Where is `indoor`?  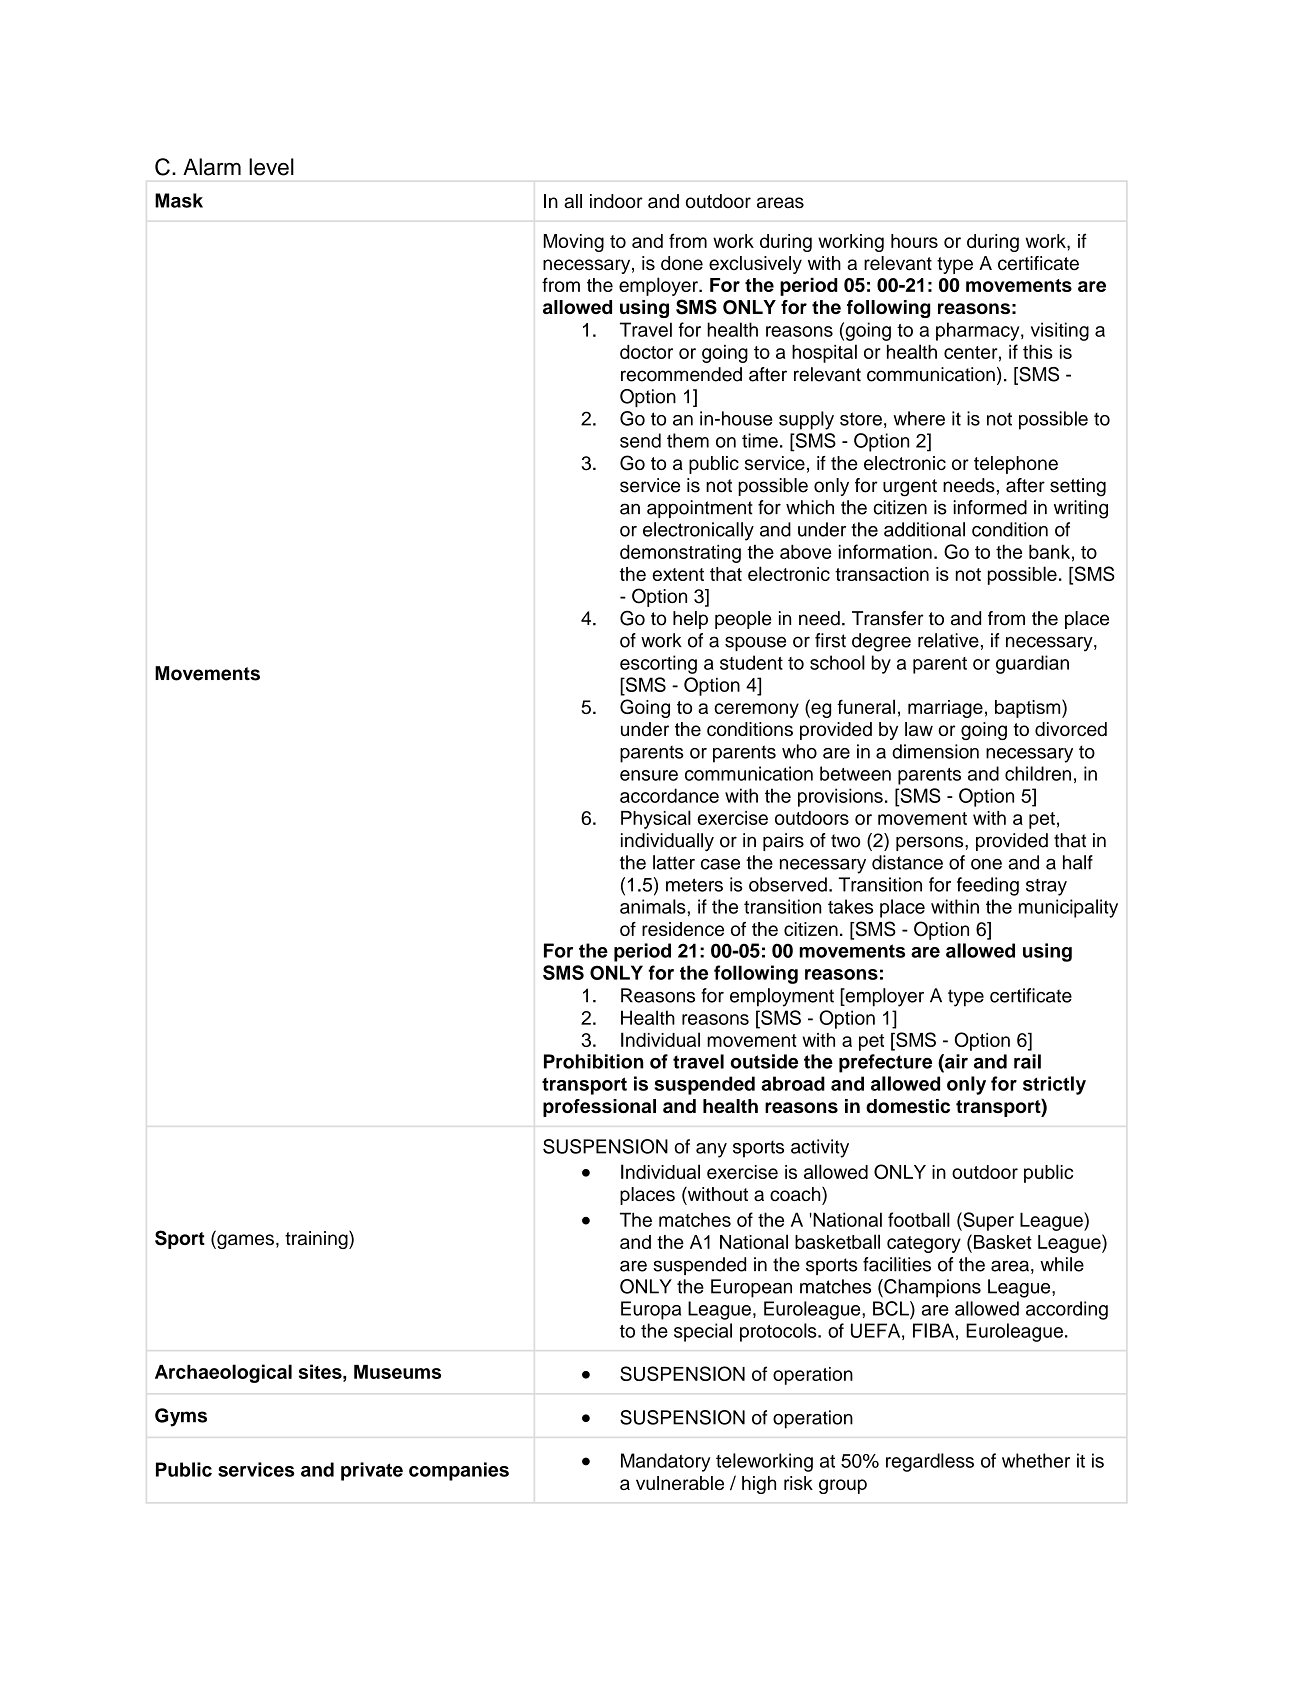 indoor is located at coordinates (616, 201).
